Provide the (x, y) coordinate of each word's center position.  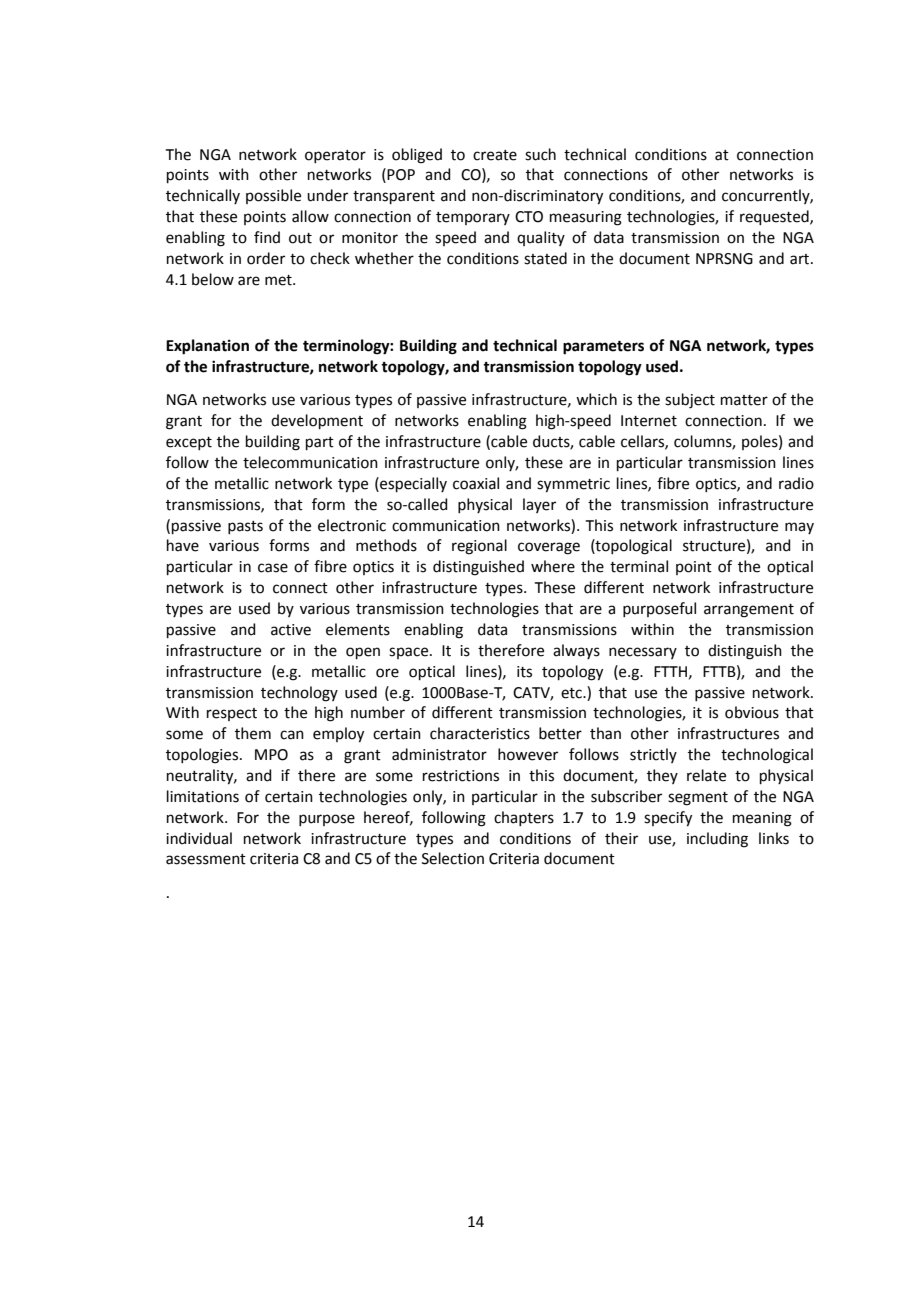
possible (273, 196)
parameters (603, 348)
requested (775, 217)
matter (744, 400)
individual (199, 838)
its (524, 672)
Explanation (207, 347)
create (495, 155)
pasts (245, 527)
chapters (524, 818)
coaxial (476, 483)
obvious (752, 712)
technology (299, 694)
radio (796, 483)
